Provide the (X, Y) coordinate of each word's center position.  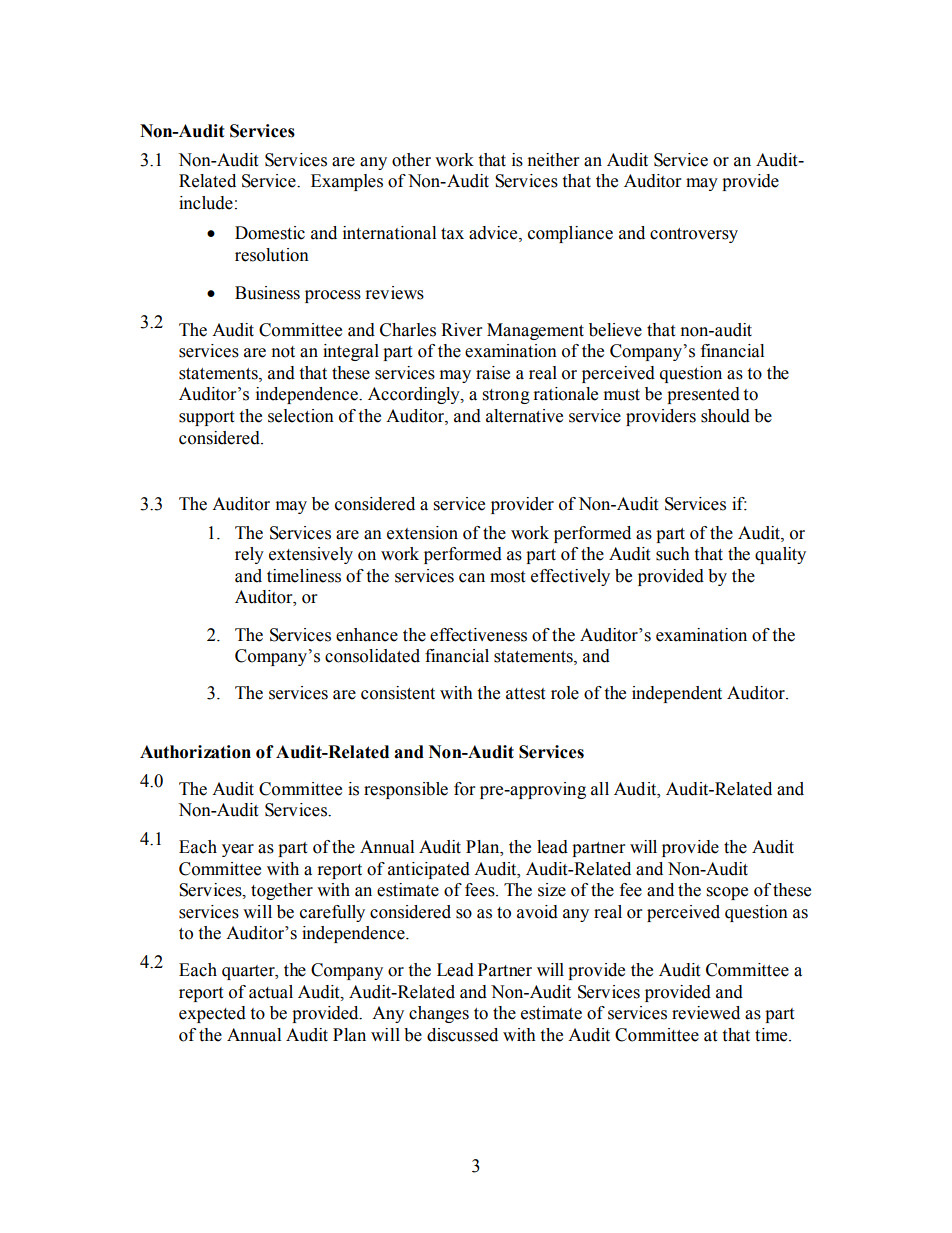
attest (525, 694)
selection (301, 416)
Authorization (195, 752)
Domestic (270, 233)
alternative (524, 416)
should (725, 416)
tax (452, 234)
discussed (462, 1035)
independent (677, 694)
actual (271, 992)
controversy (694, 235)
